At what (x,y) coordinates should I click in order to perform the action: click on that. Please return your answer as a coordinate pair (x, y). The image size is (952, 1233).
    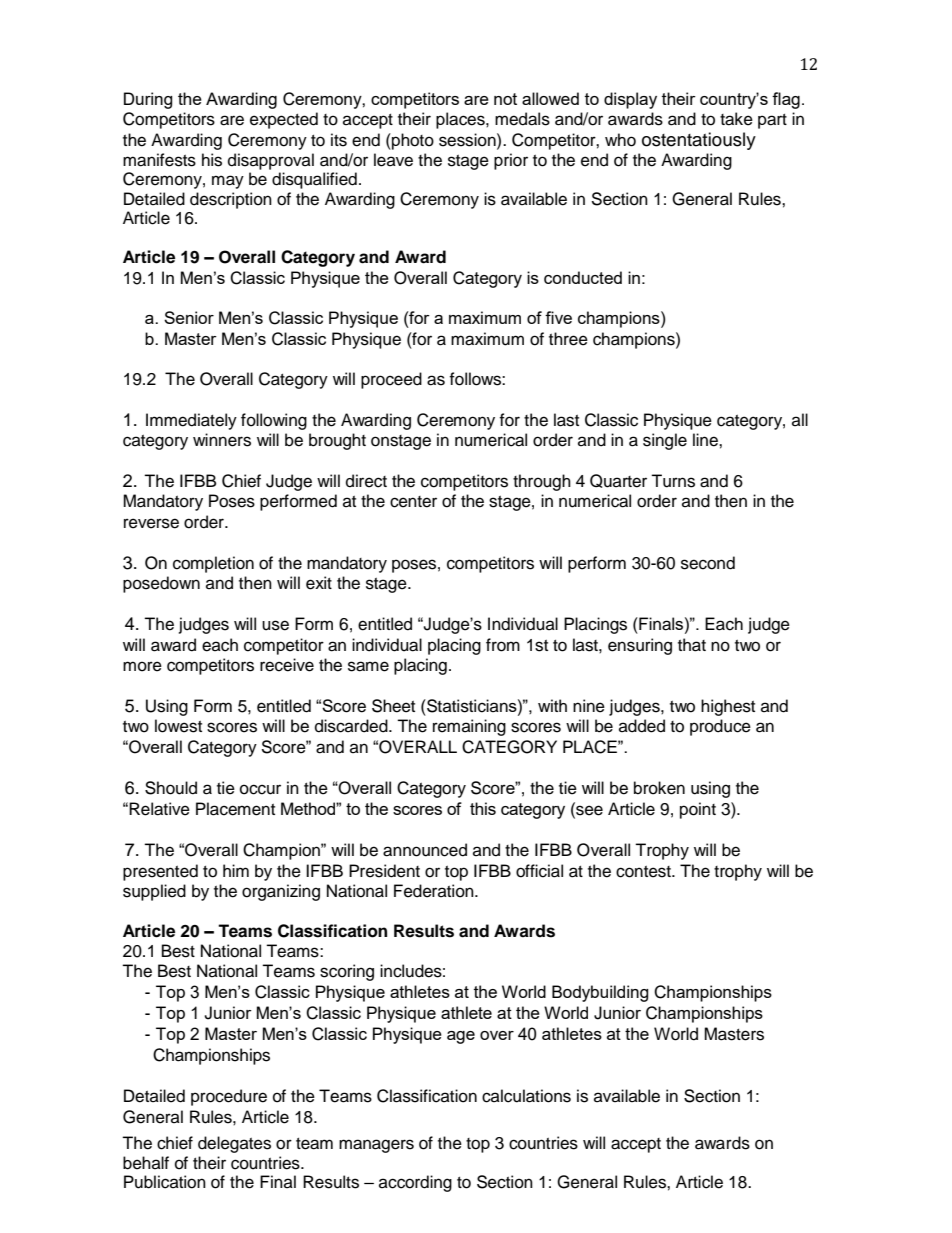
    Looking at the image, I should click on (692, 645).
